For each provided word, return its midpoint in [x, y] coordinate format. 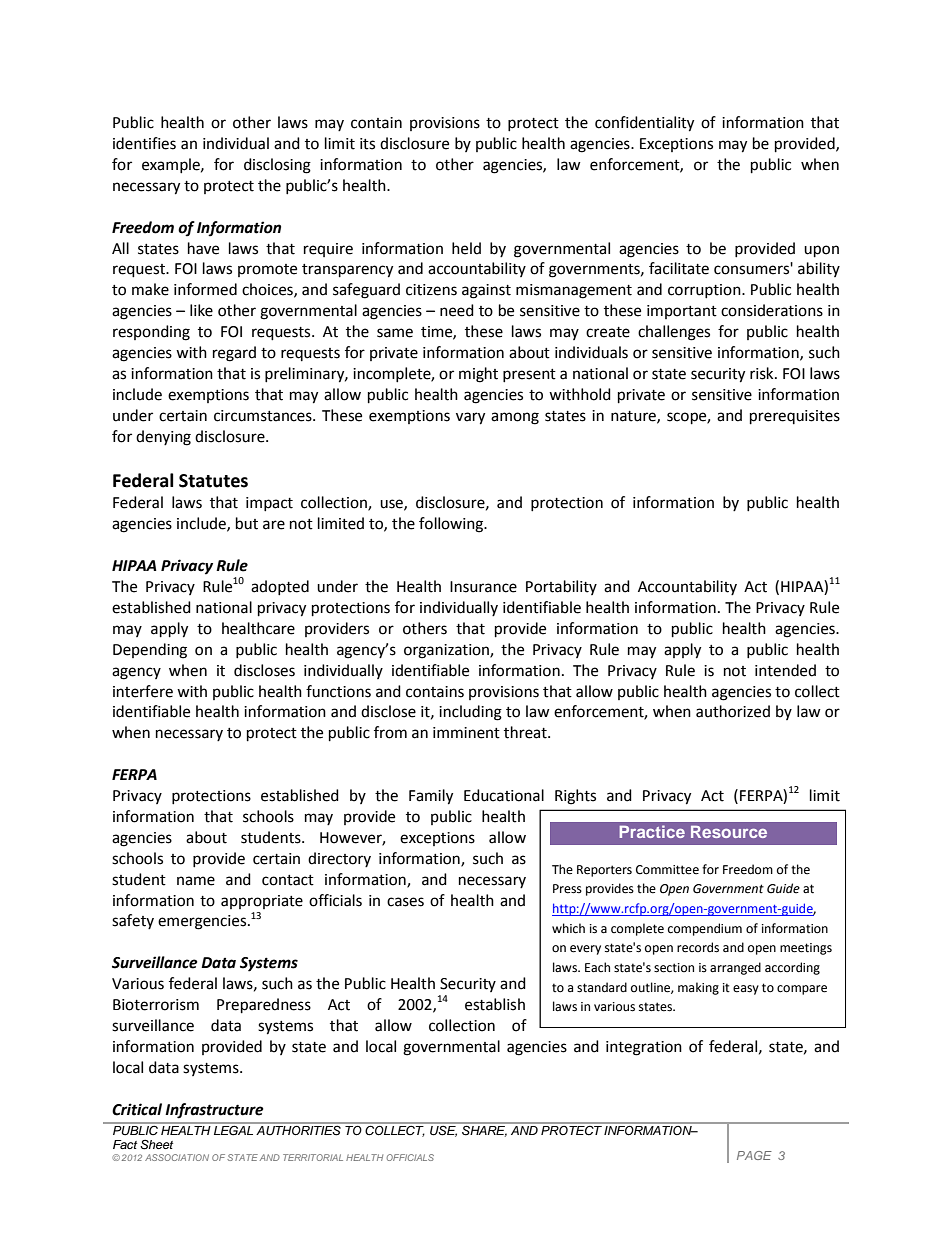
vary [470, 418]
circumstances [264, 416]
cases [405, 902]
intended [785, 670]
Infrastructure [214, 1111]
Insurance [483, 587]
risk [763, 373]
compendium [705, 929]
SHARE [484, 1130]
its [367, 144]
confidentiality [644, 124]
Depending [150, 651]
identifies [144, 143]
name [196, 881]
